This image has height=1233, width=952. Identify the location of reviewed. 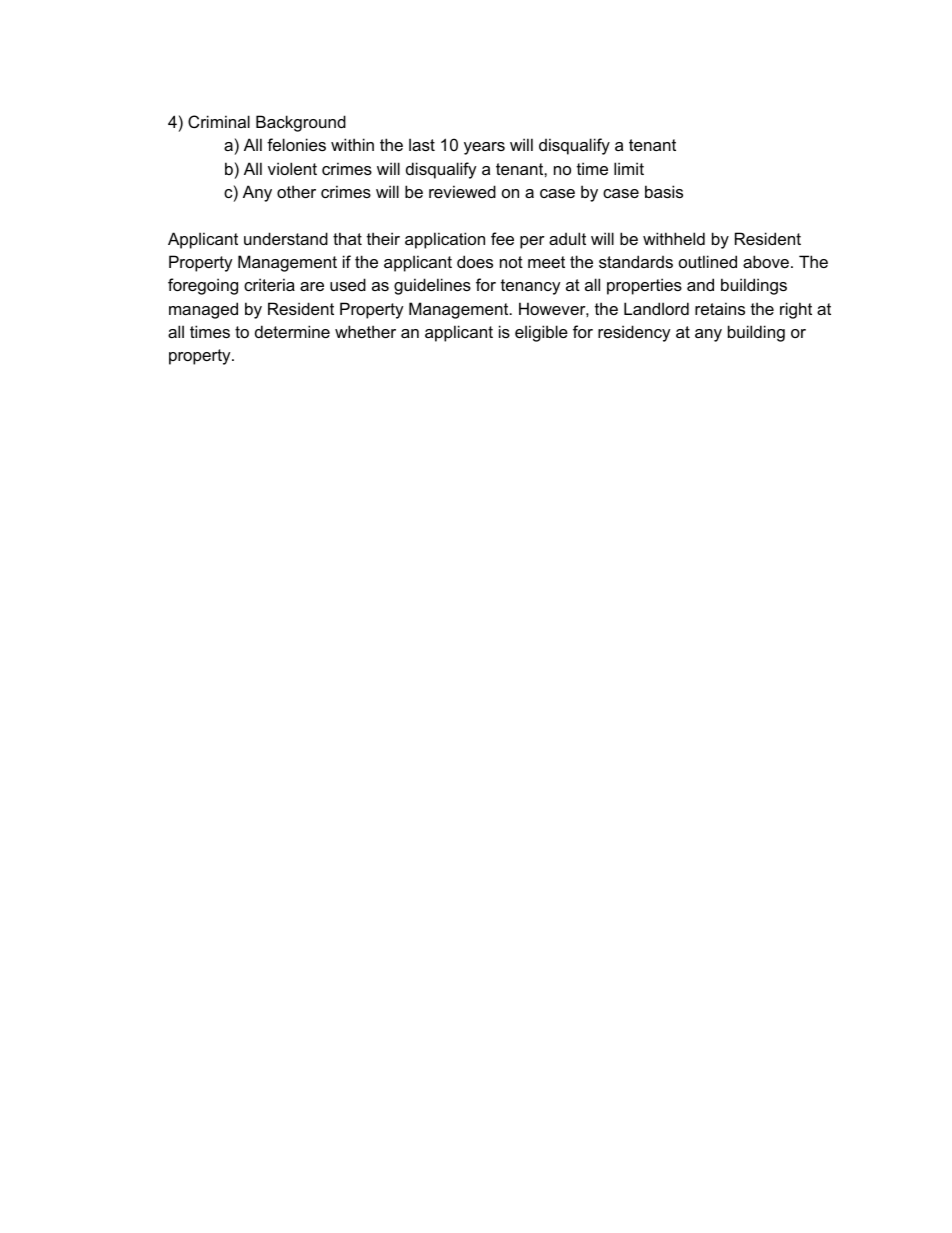
(462, 191).
